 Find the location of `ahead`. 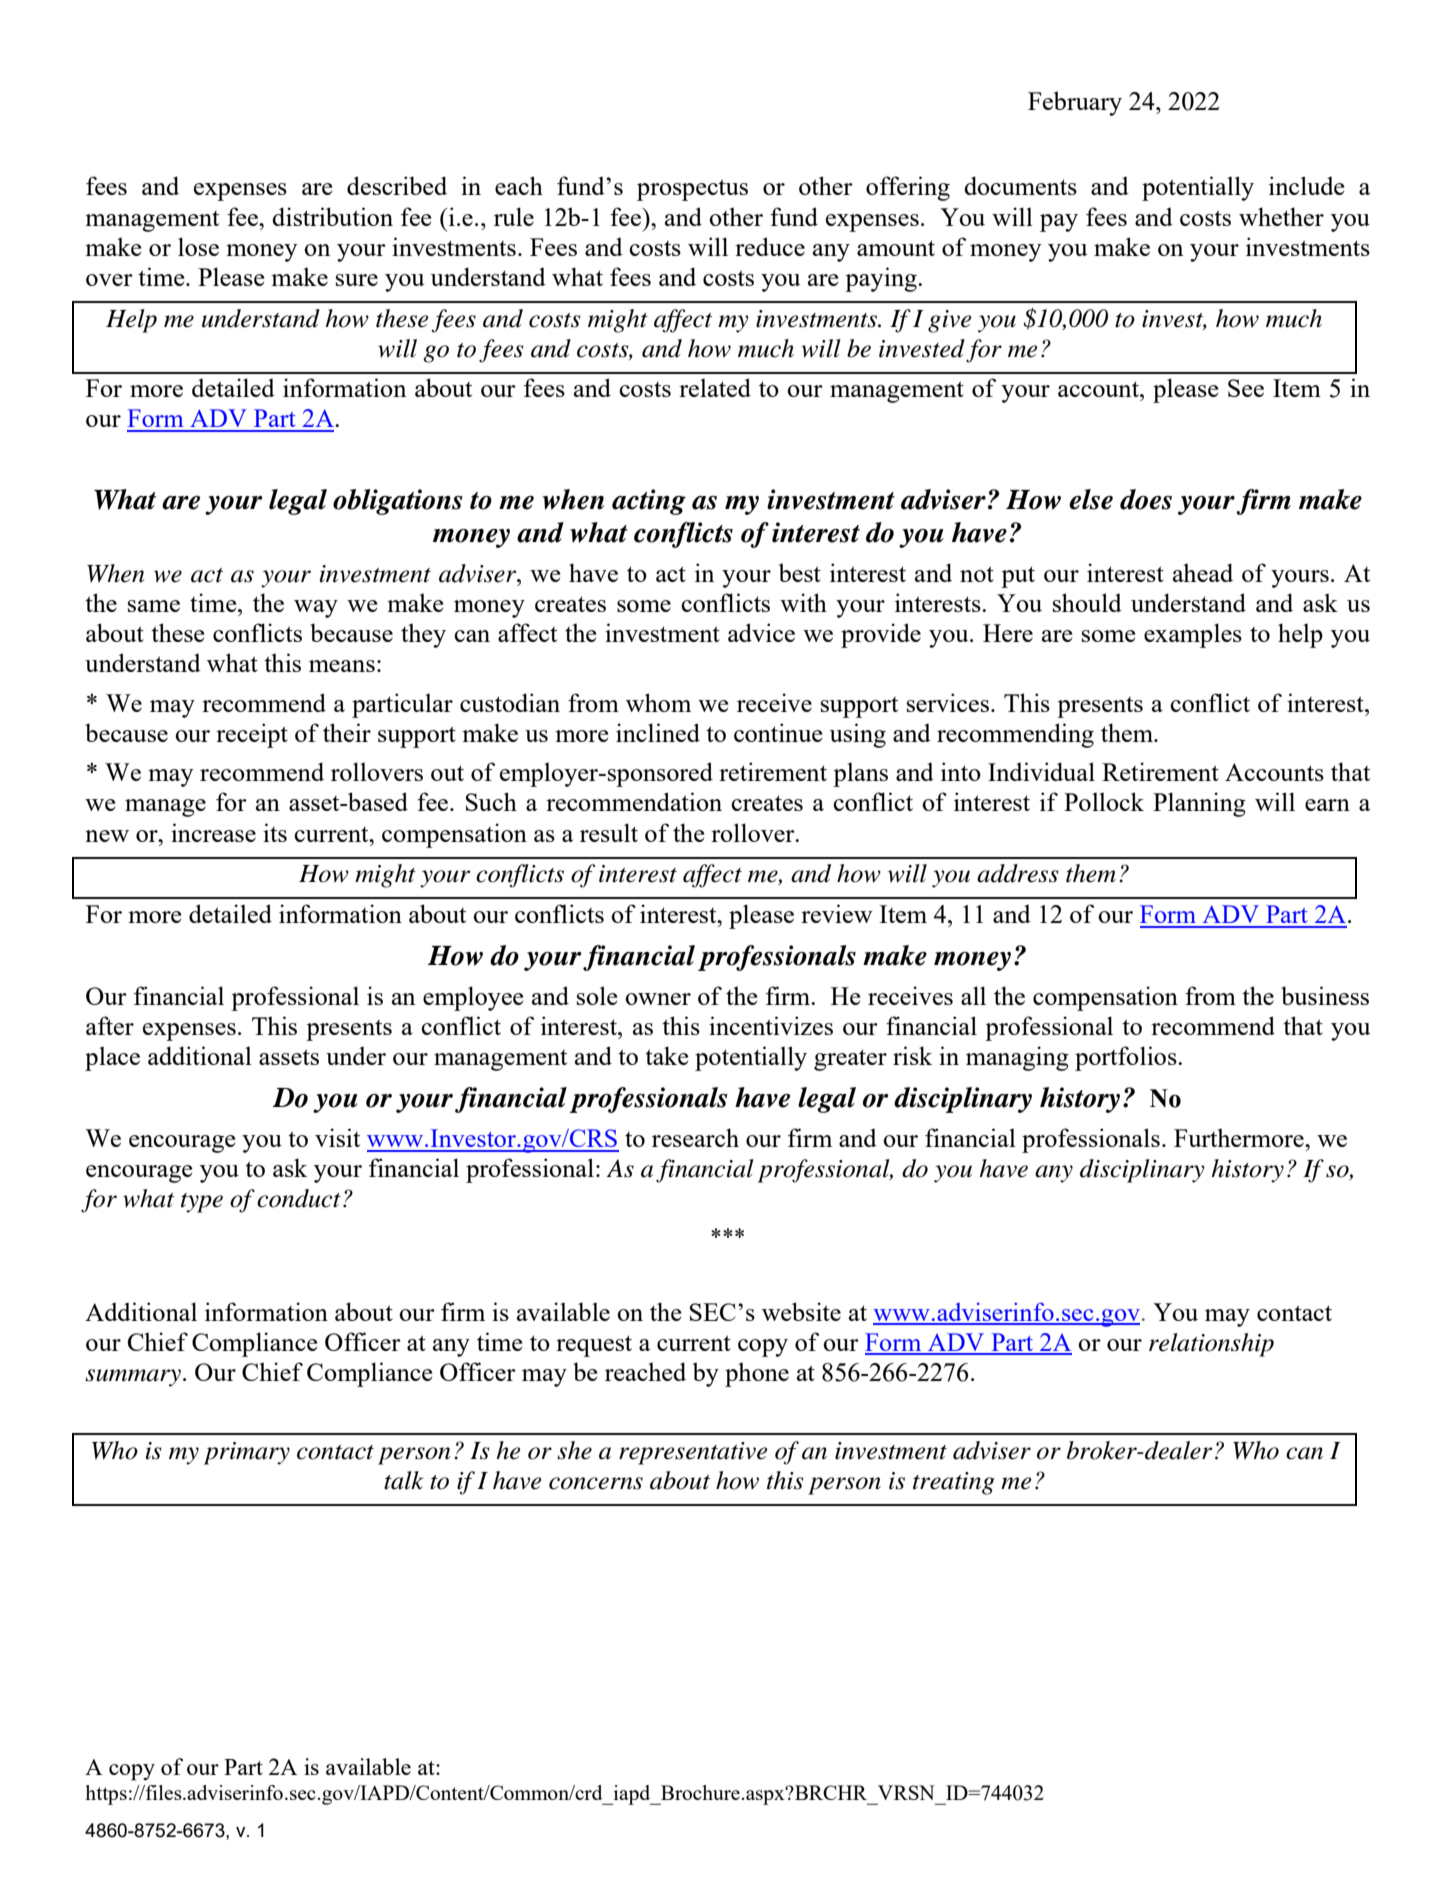

ahead is located at coordinates (1203, 572).
